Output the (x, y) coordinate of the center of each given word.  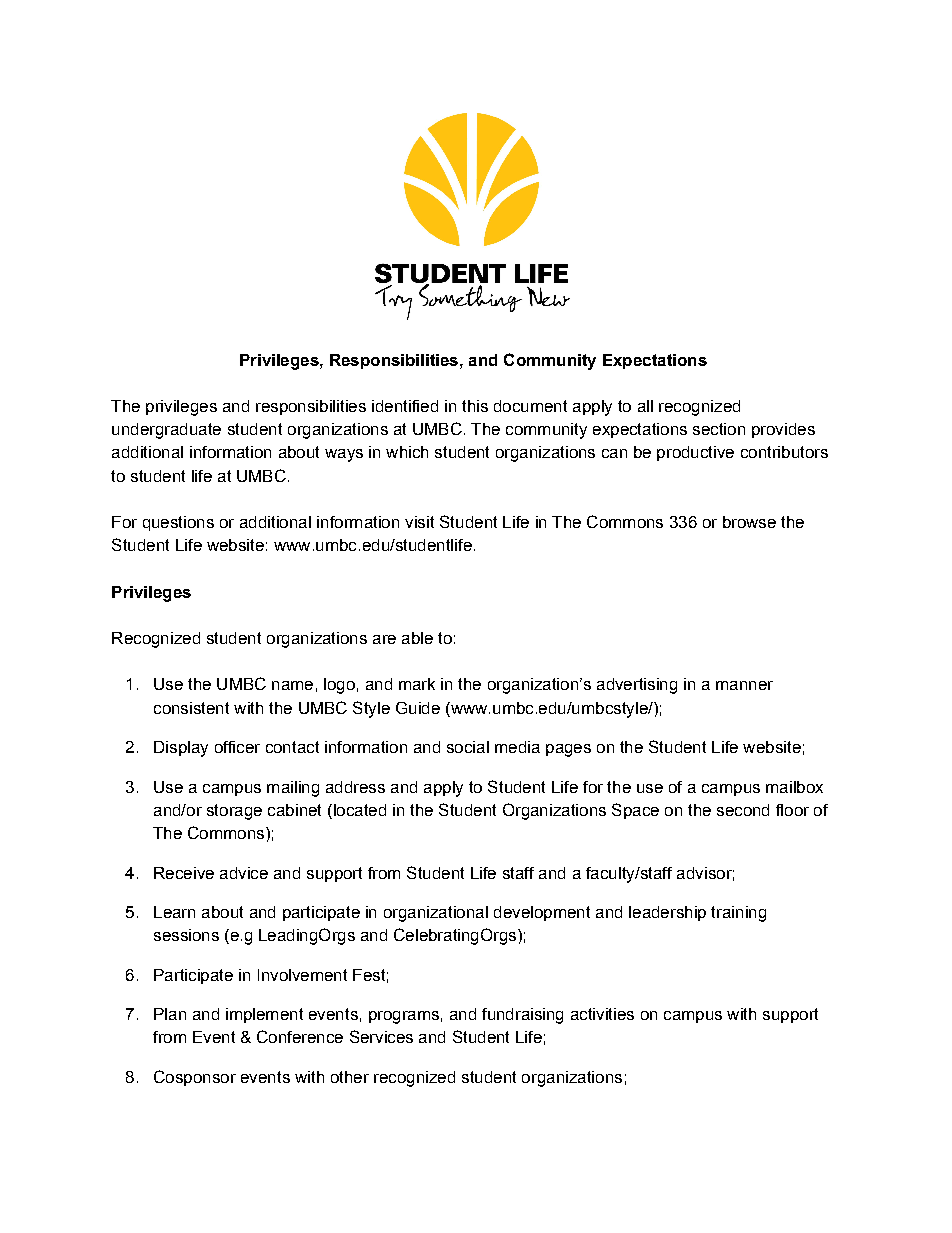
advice (244, 873)
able (417, 638)
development (542, 913)
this (475, 406)
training (738, 914)
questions (178, 523)
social (468, 747)
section (719, 429)
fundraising (522, 1016)
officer (237, 747)
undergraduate (166, 431)
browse (749, 522)
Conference (300, 1036)
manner (744, 685)
